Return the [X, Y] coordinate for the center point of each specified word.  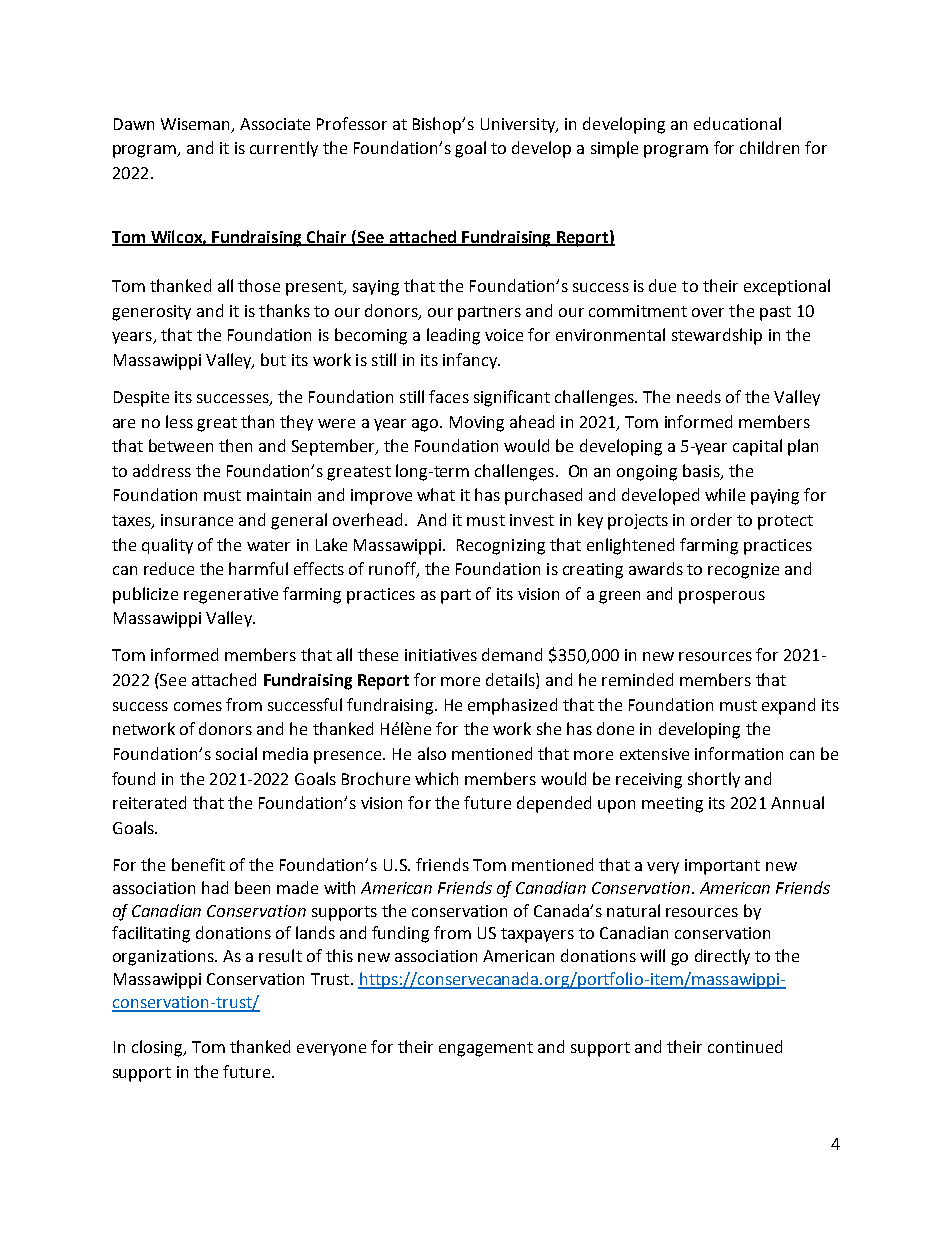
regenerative [231, 596]
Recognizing [501, 547]
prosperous [722, 597]
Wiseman [195, 124]
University [519, 125]
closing [158, 1048]
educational [737, 123]
